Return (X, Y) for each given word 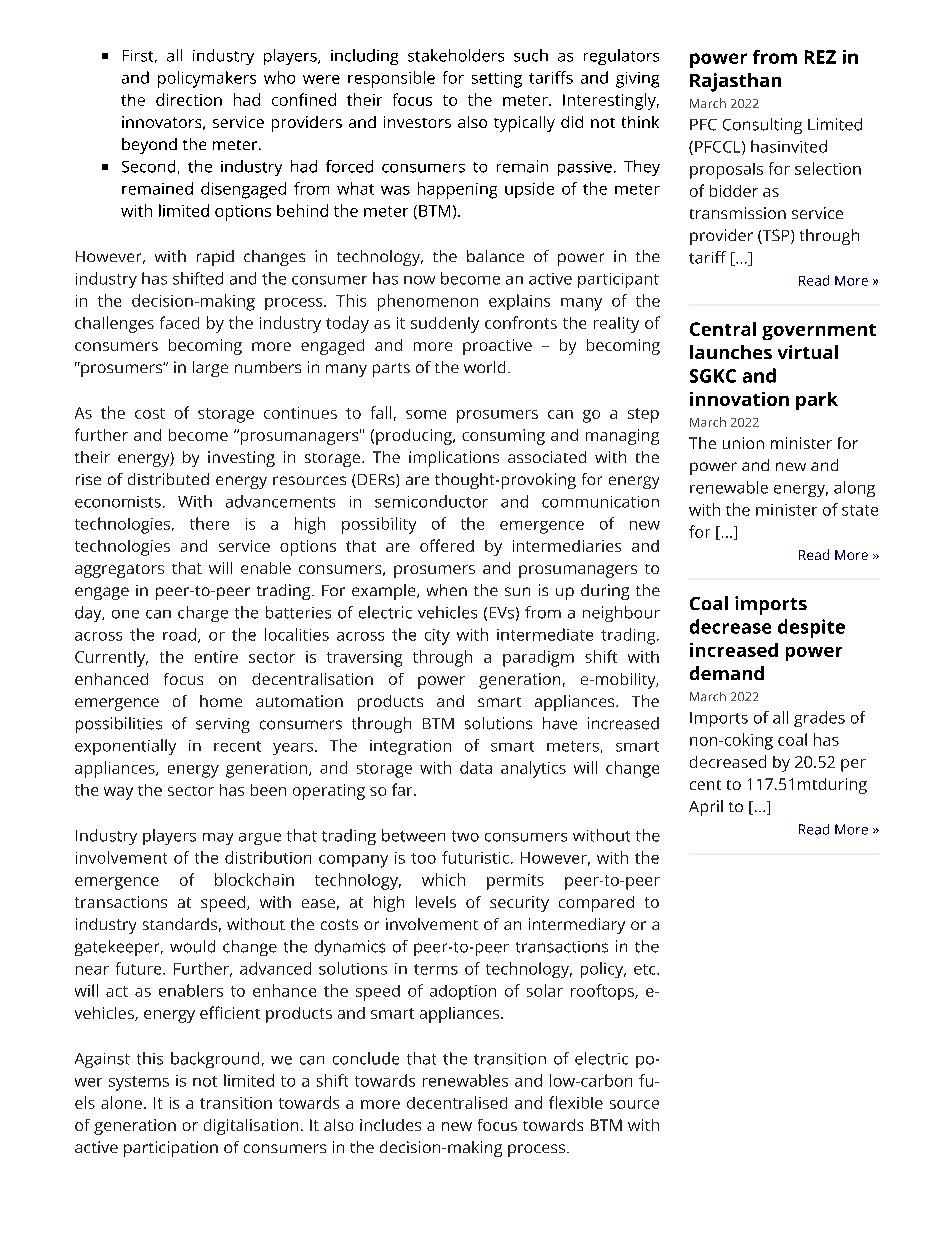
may (218, 839)
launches (731, 352)
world (484, 367)
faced (179, 322)
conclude (366, 1058)
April (706, 808)
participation (171, 1149)
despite (811, 628)
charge (203, 614)
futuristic (475, 857)
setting (497, 80)
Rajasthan (735, 82)
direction (189, 99)
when (447, 590)
